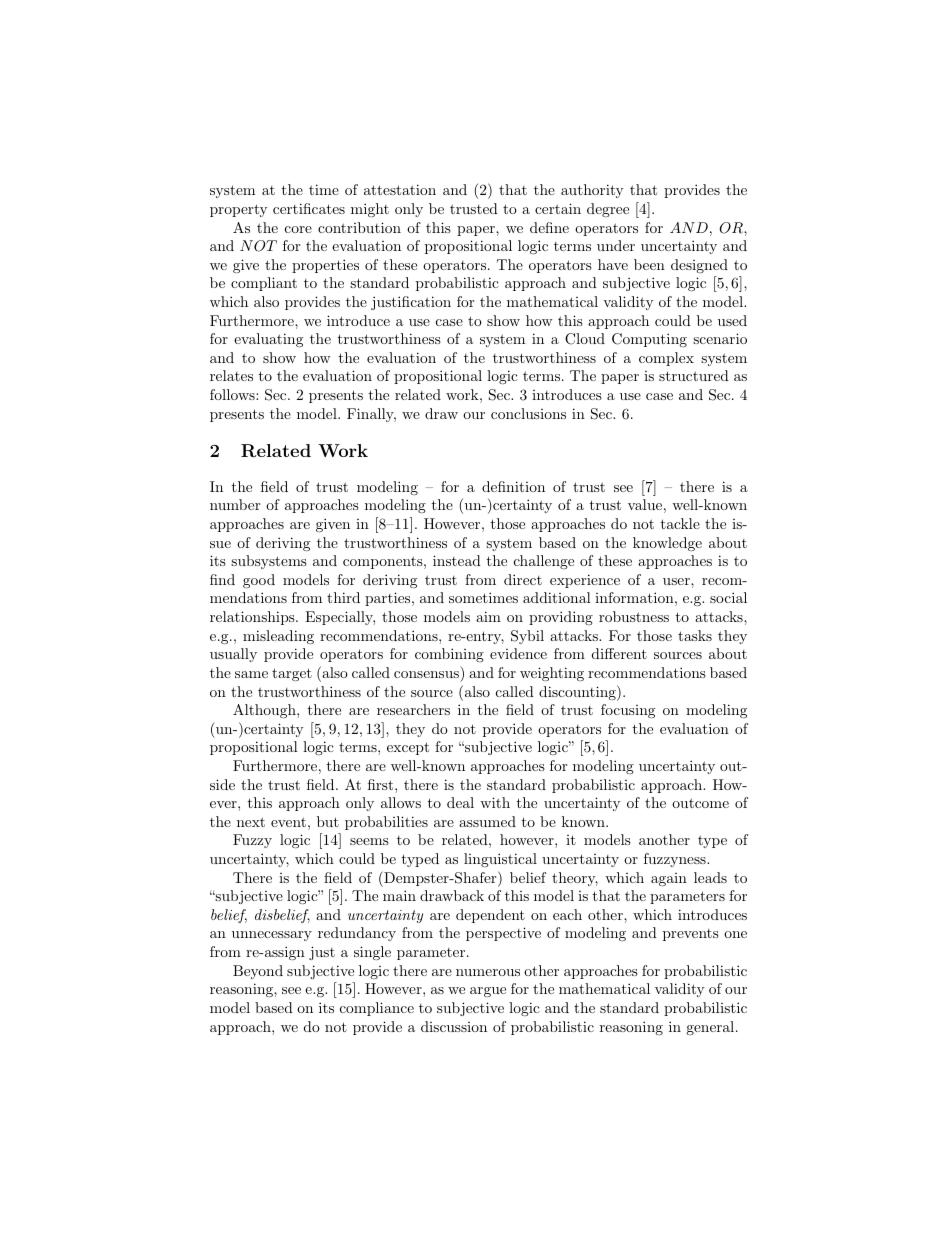 The height and width of the screenshot is (1233, 952). I want to click on argue, so click(488, 992).
